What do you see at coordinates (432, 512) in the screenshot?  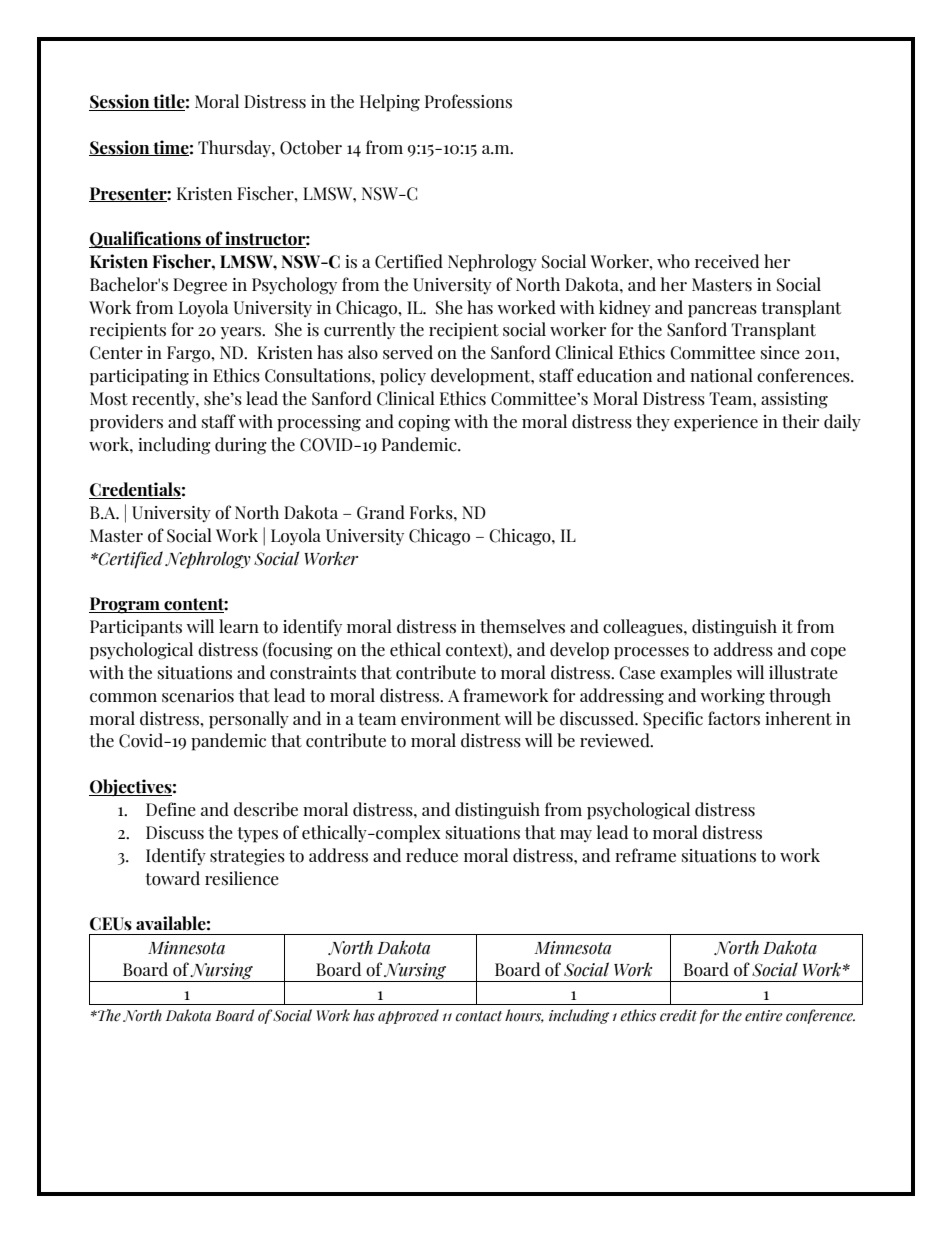 I see `Forks` at bounding box center [432, 512].
